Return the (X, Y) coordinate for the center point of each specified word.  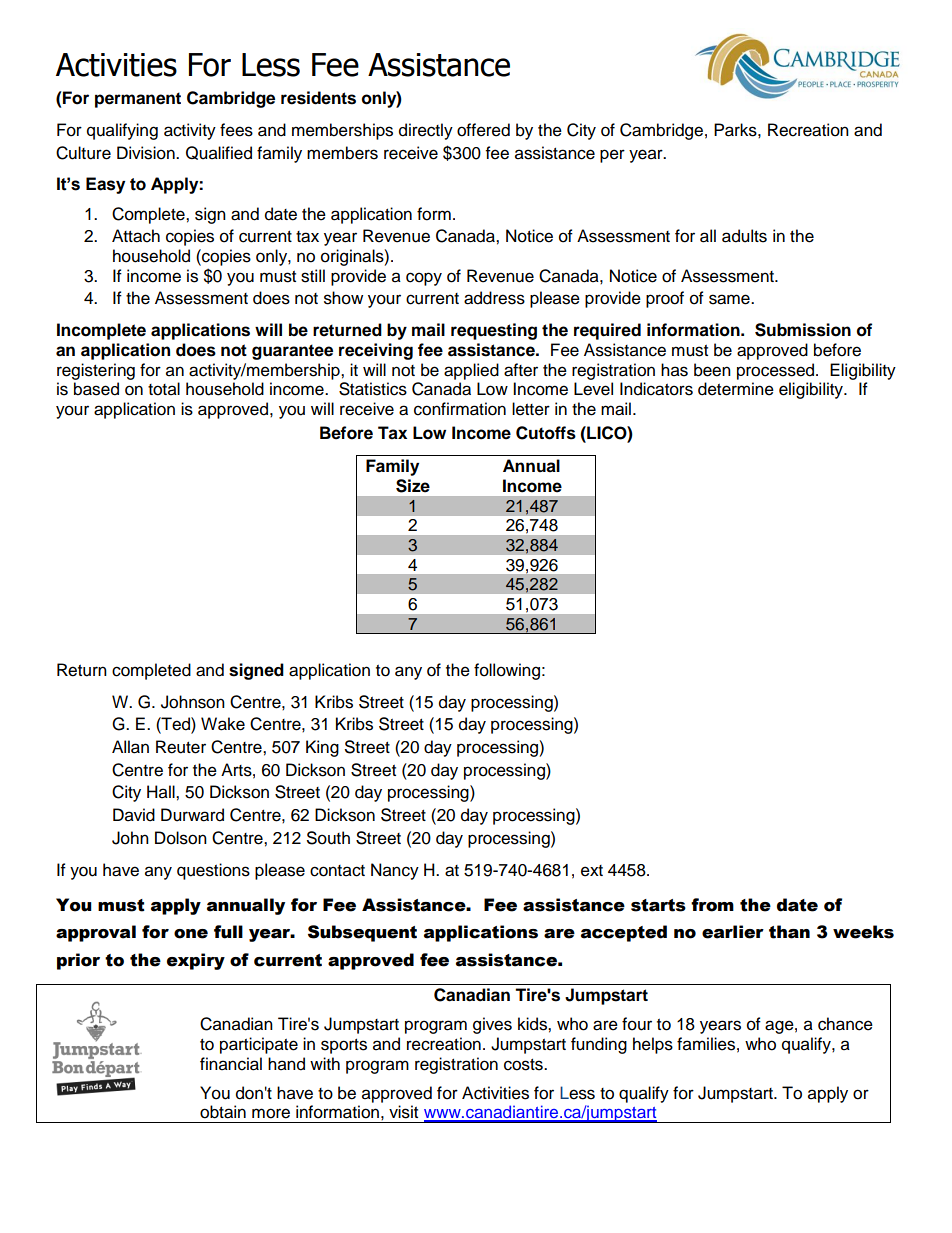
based (96, 389)
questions (213, 871)
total (164, 389)
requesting (494, 331)
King (322, 748)
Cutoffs (546, 433)
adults (744, 236)
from (712, 905)
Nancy (395, 871)
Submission (803, 330)
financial (231, 1064)
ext (592, 871)
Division (147, 153)
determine (736, 389)
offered (483, 130)
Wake (223, 724)
